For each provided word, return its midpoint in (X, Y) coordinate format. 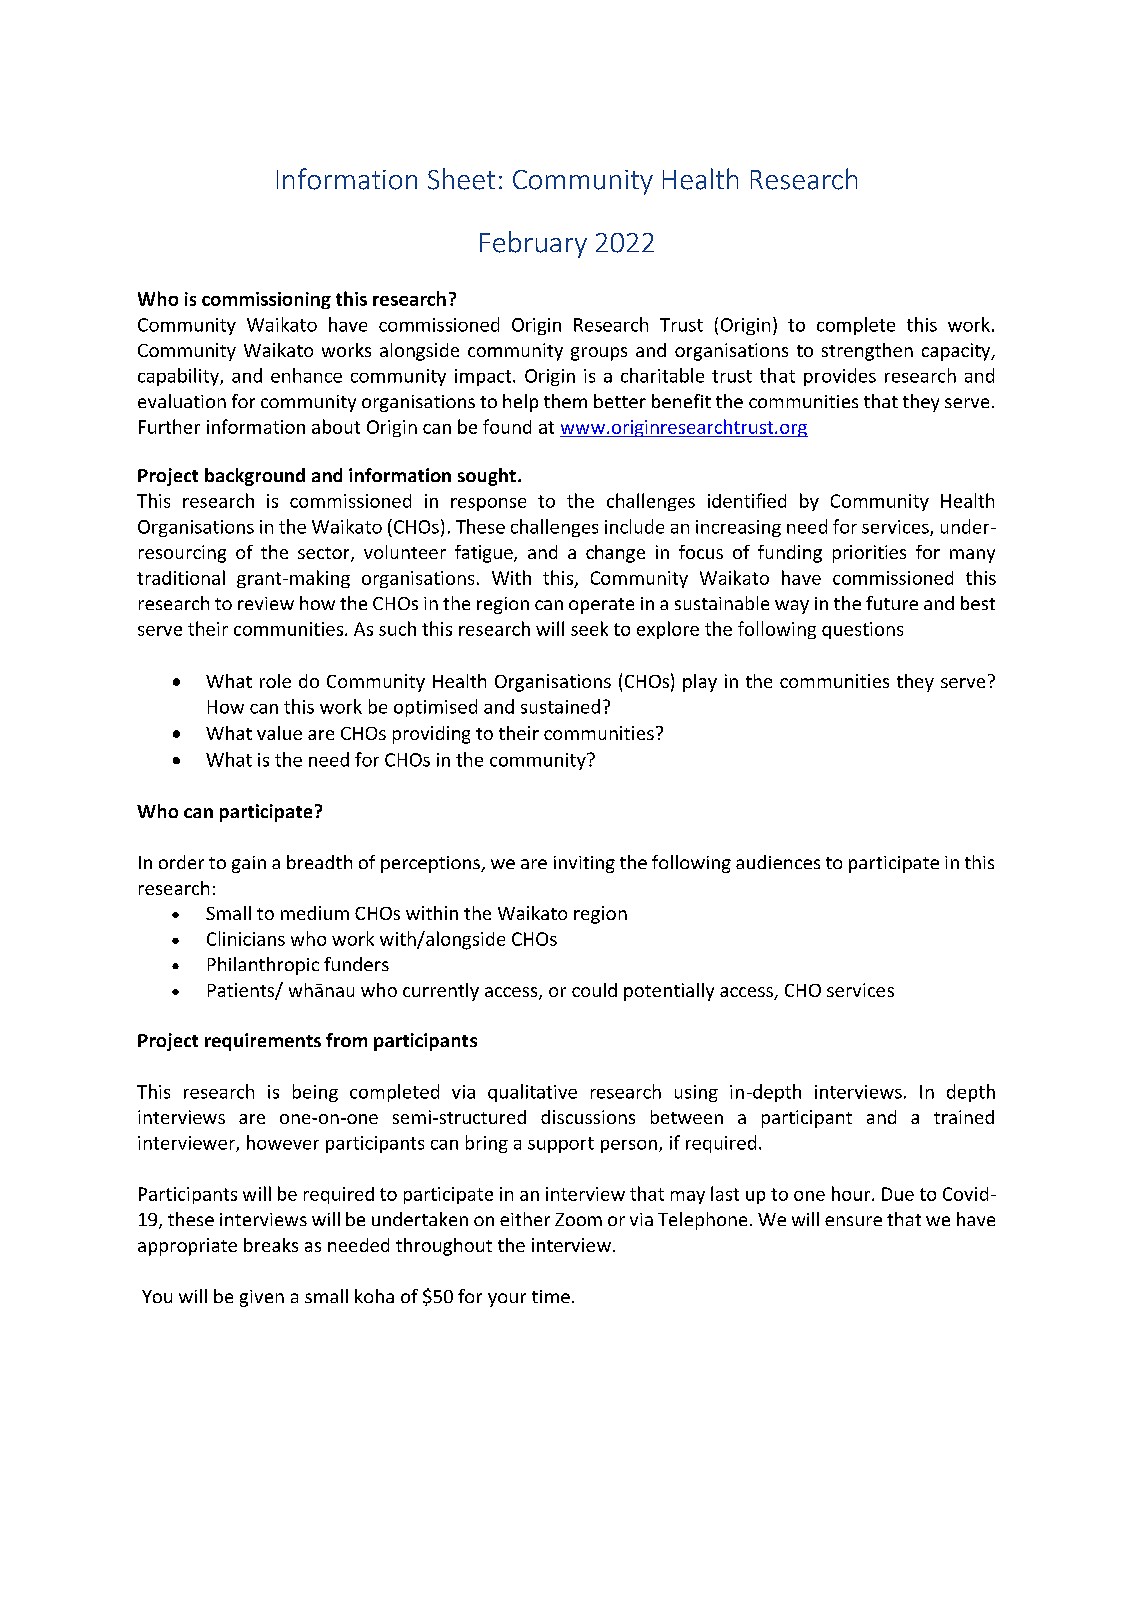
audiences (778, 862)
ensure (853, 1221)
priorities (869, 554)
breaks (271, 1245)
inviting (584, 864)
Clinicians (246, 938)
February (533, 244)
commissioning (266, 300)
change (615, 554)
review (266, 603)
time (551, 1296)
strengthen (867, 352)
